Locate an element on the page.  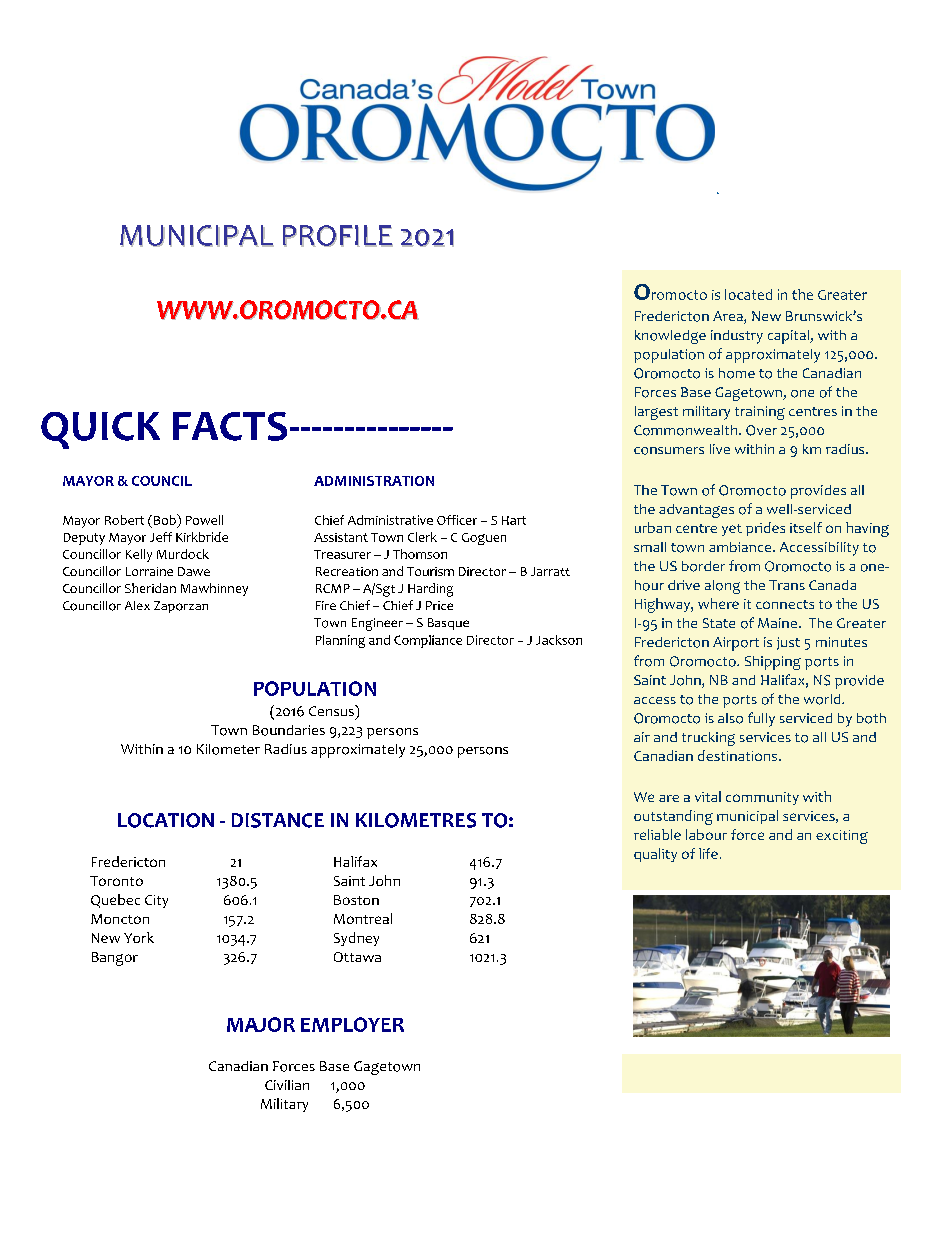
life is located at coordinates (708, 853).
